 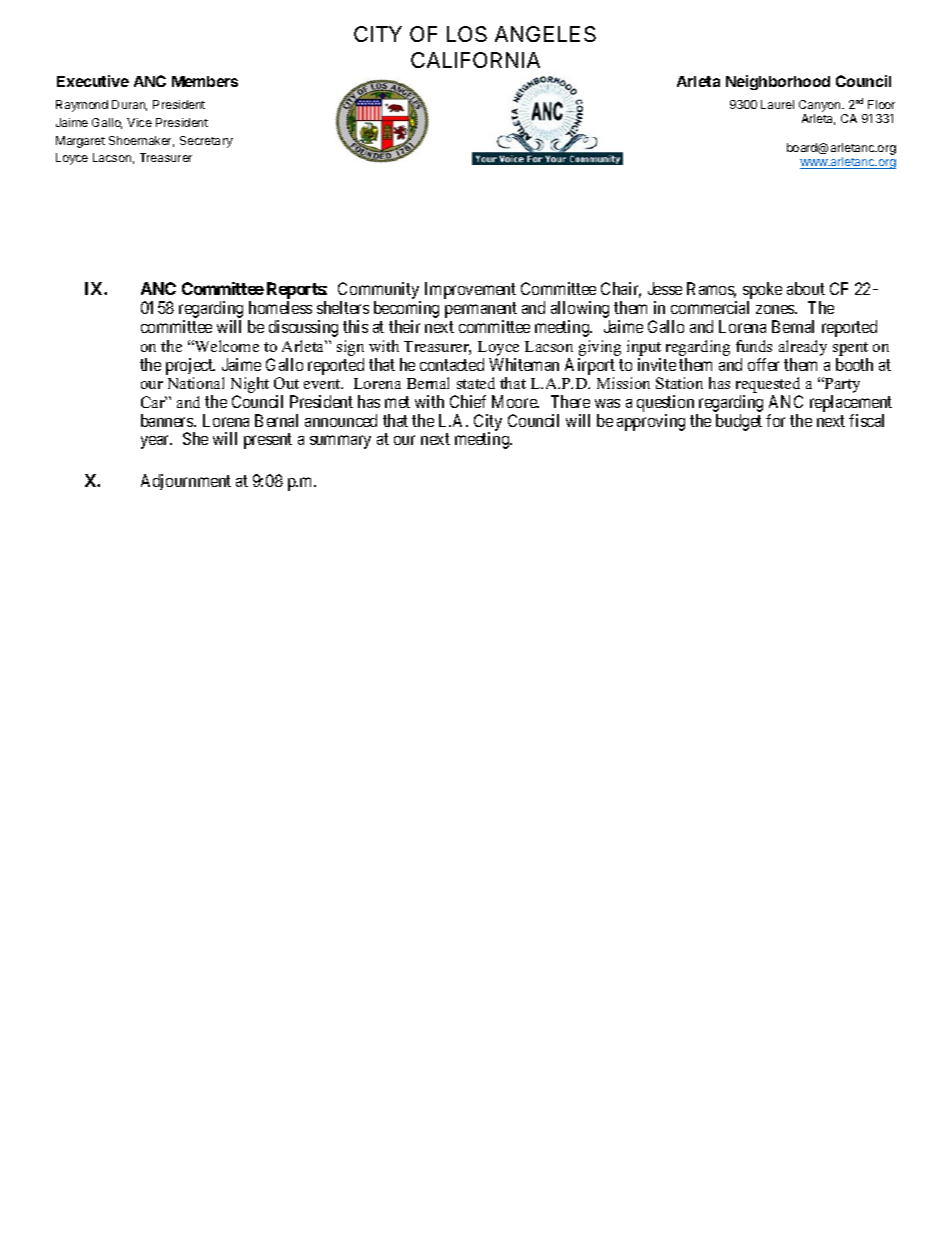 What do you see at coordinates (206, 142) in the page?
I see `Secretary` at bounding box center [206, 142].
